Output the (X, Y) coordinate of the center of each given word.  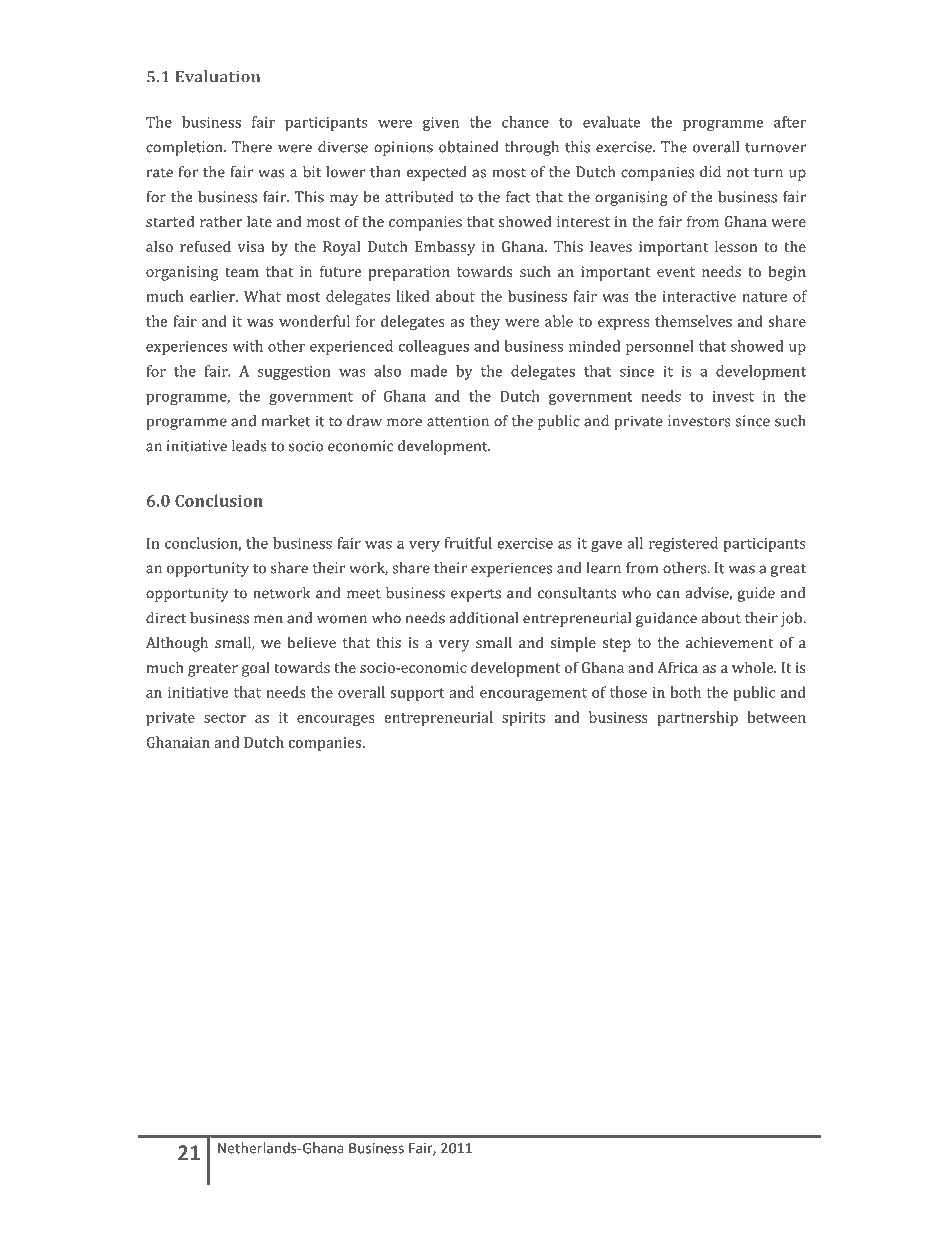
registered (683, 544)
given (441, 124)
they (485, 322)
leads (249, 446)
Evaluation (218, 76)
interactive (699, 296)
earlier (213, 296)
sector (225, 718)
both (685, 692)
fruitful (468, 543)
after (790, 122)
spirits (523, 719)
